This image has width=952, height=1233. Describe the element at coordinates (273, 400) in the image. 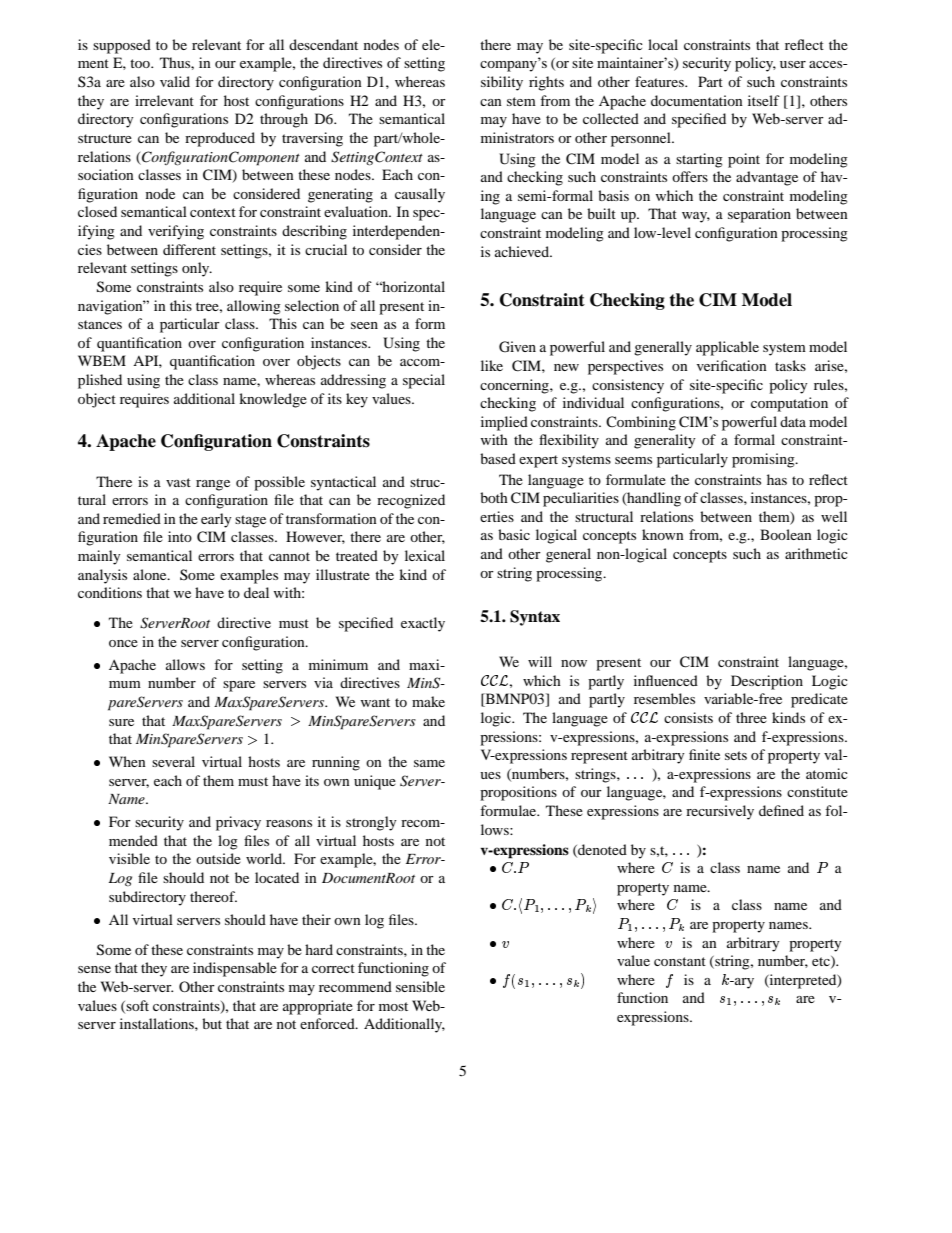

I see `knowledge` at that location.
